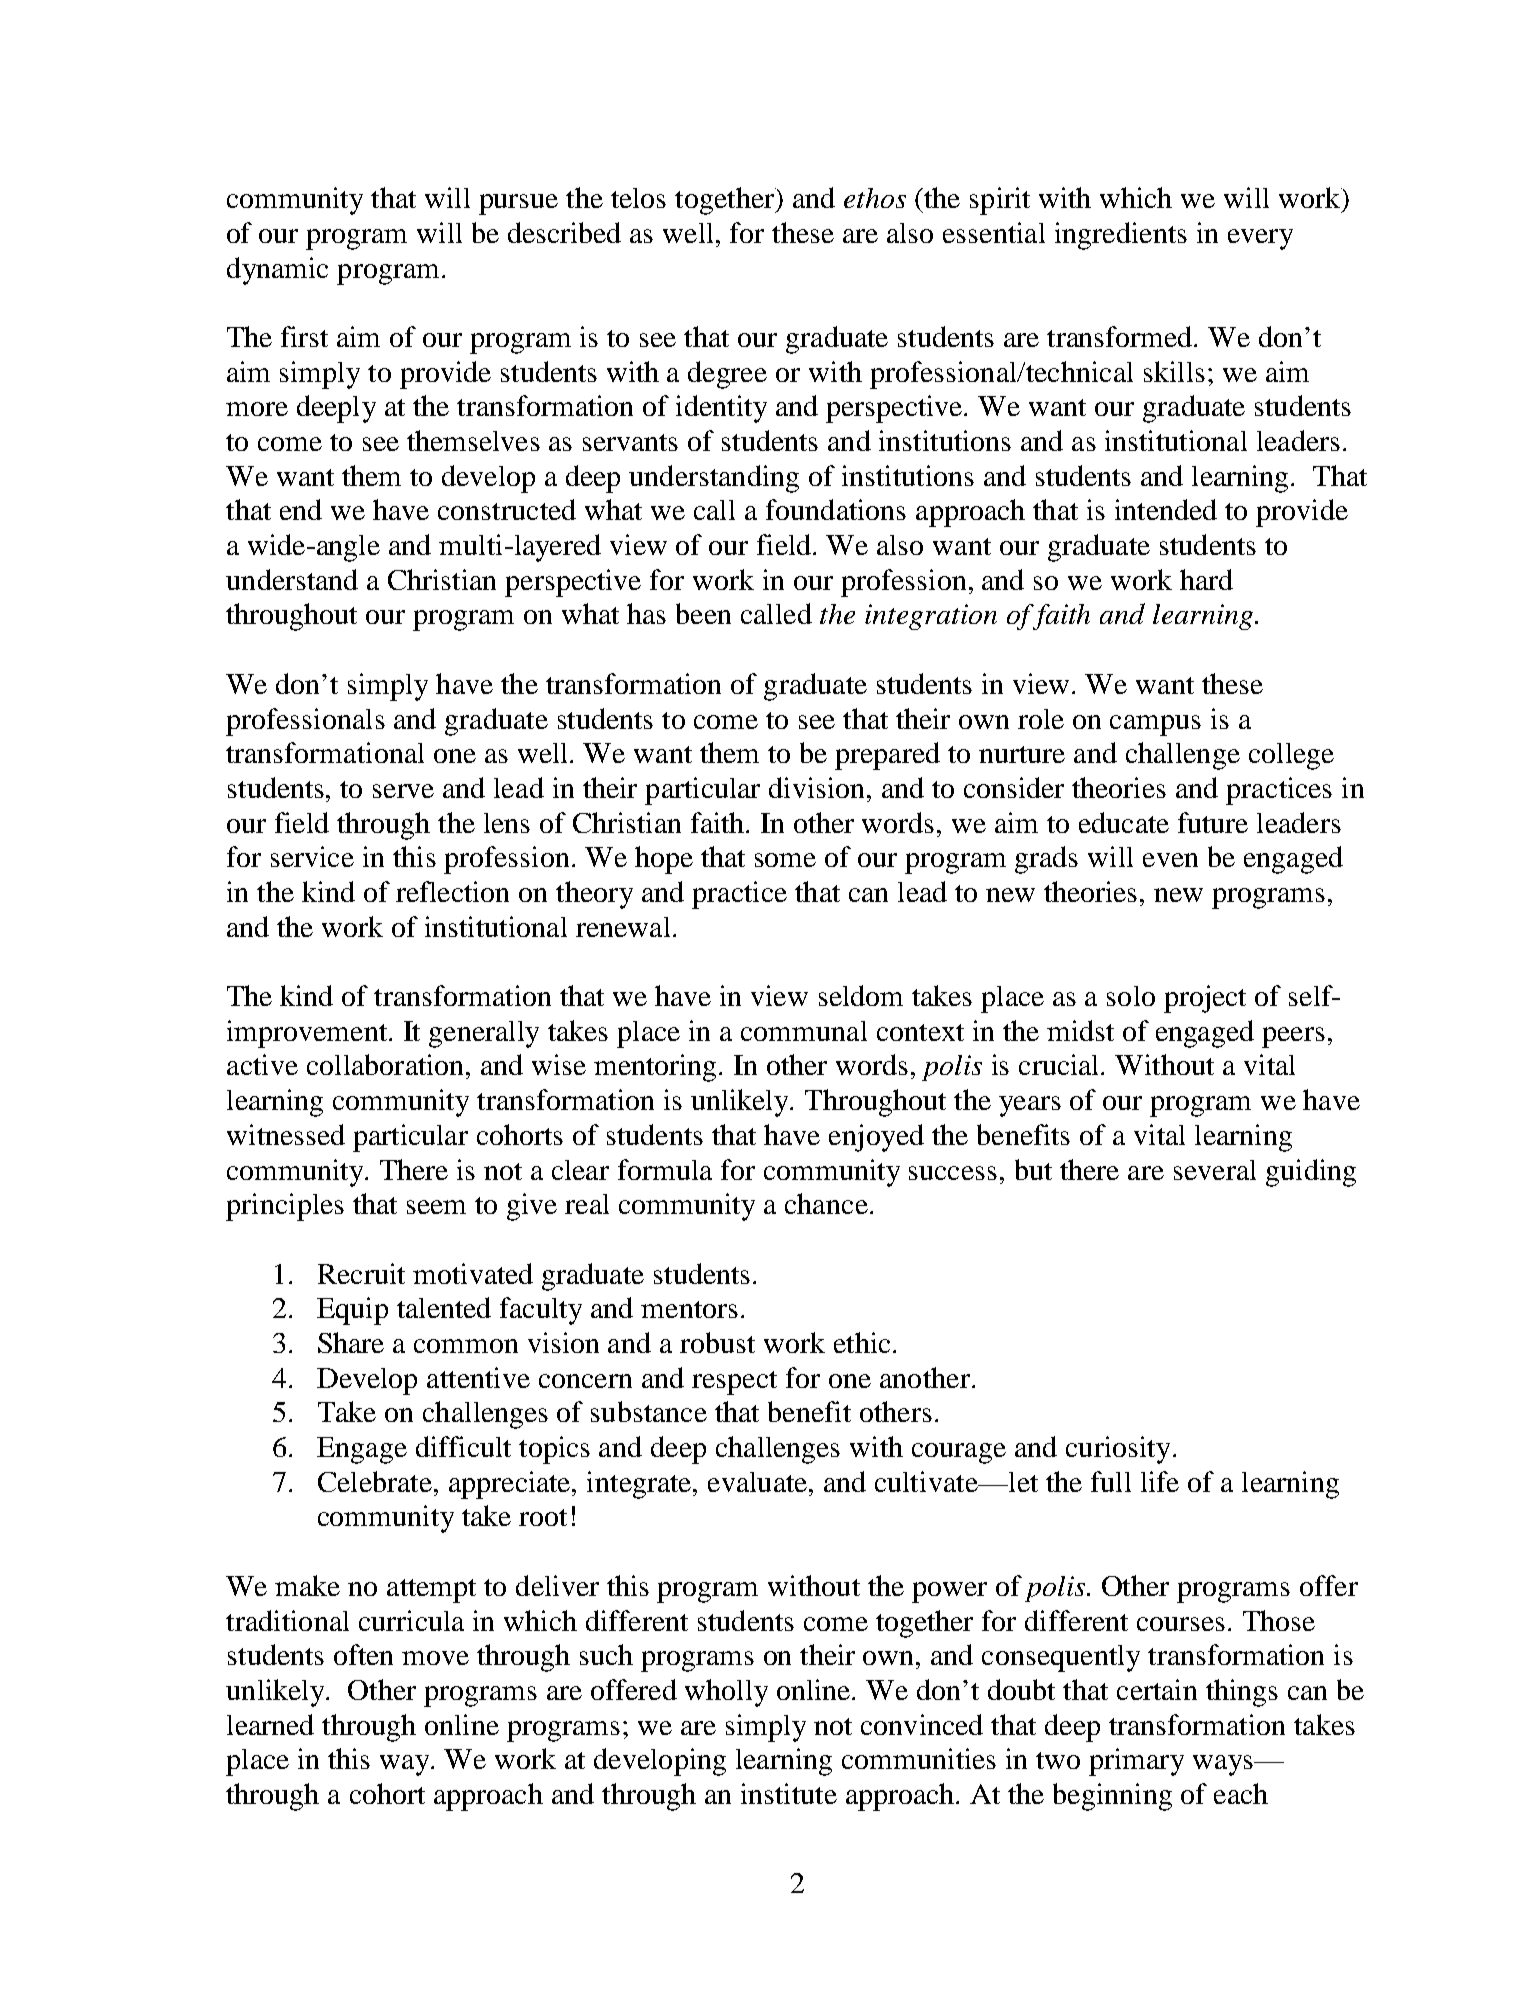  I want to click on dynamic, so click(277, 271).
